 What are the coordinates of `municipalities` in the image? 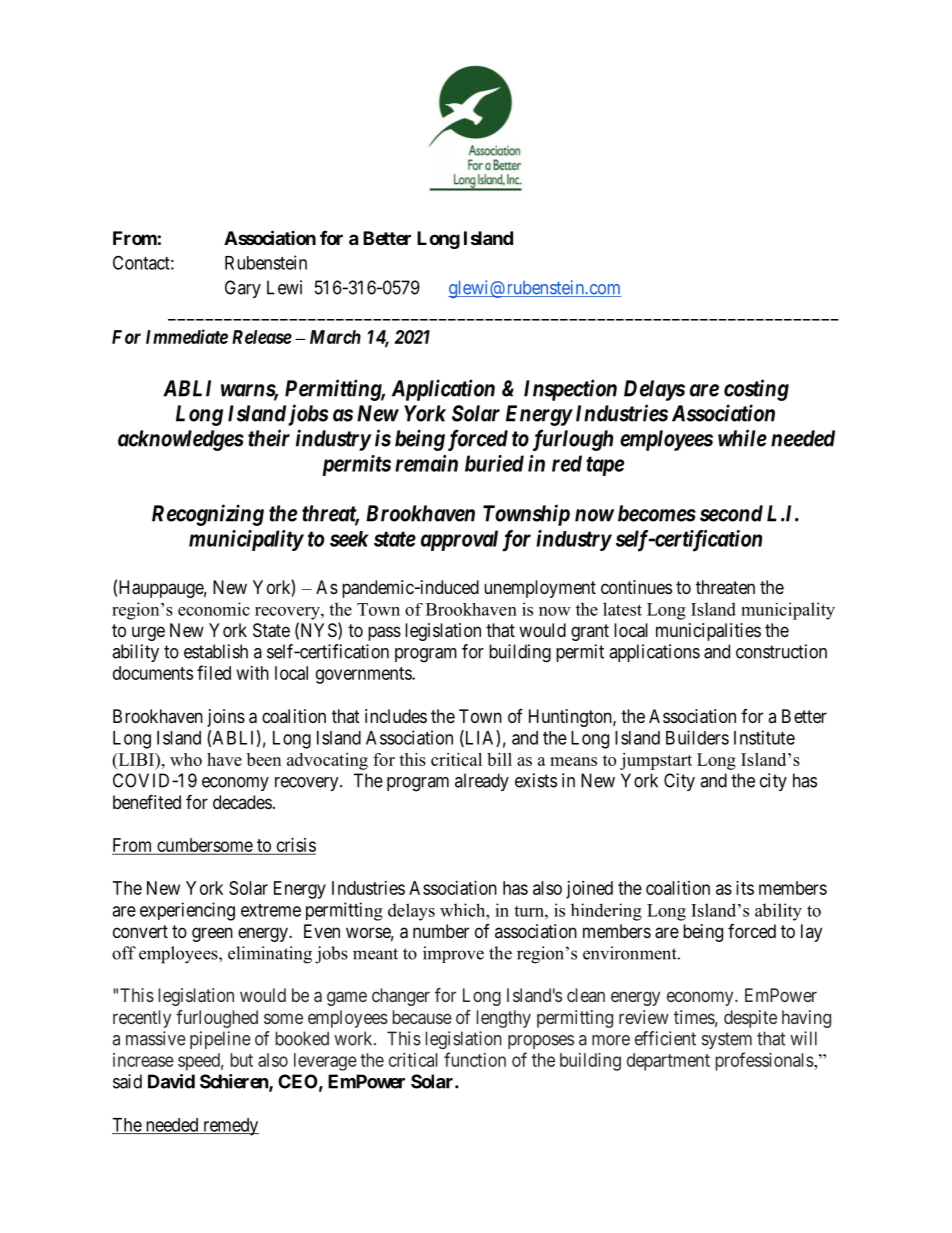 It's located at (708, 632).
